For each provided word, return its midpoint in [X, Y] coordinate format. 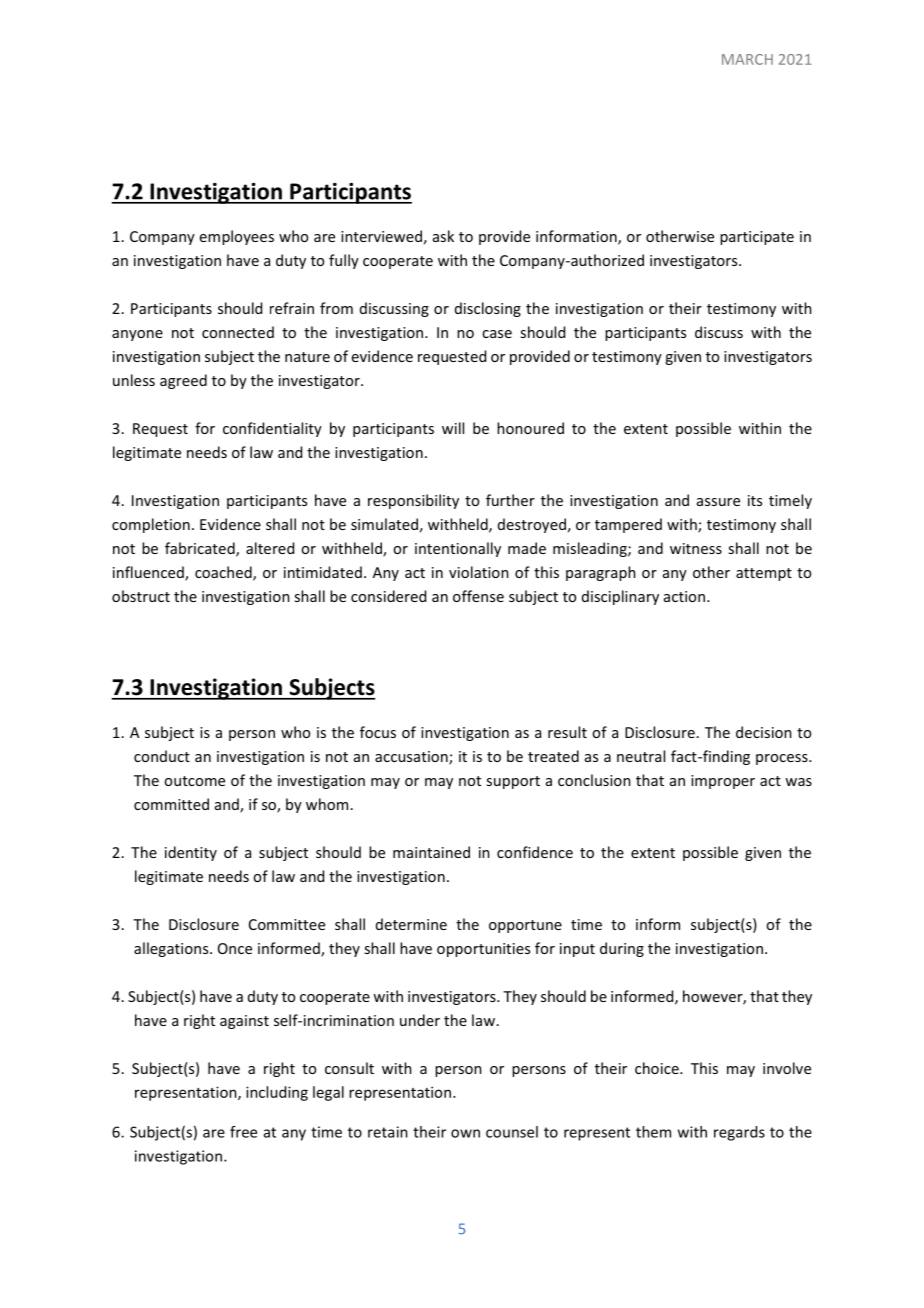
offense [478, 596]
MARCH [747, 59]
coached [224, 573]
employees [237, 237]
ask [443, 236]
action [684, 596]
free [243, 1132]
